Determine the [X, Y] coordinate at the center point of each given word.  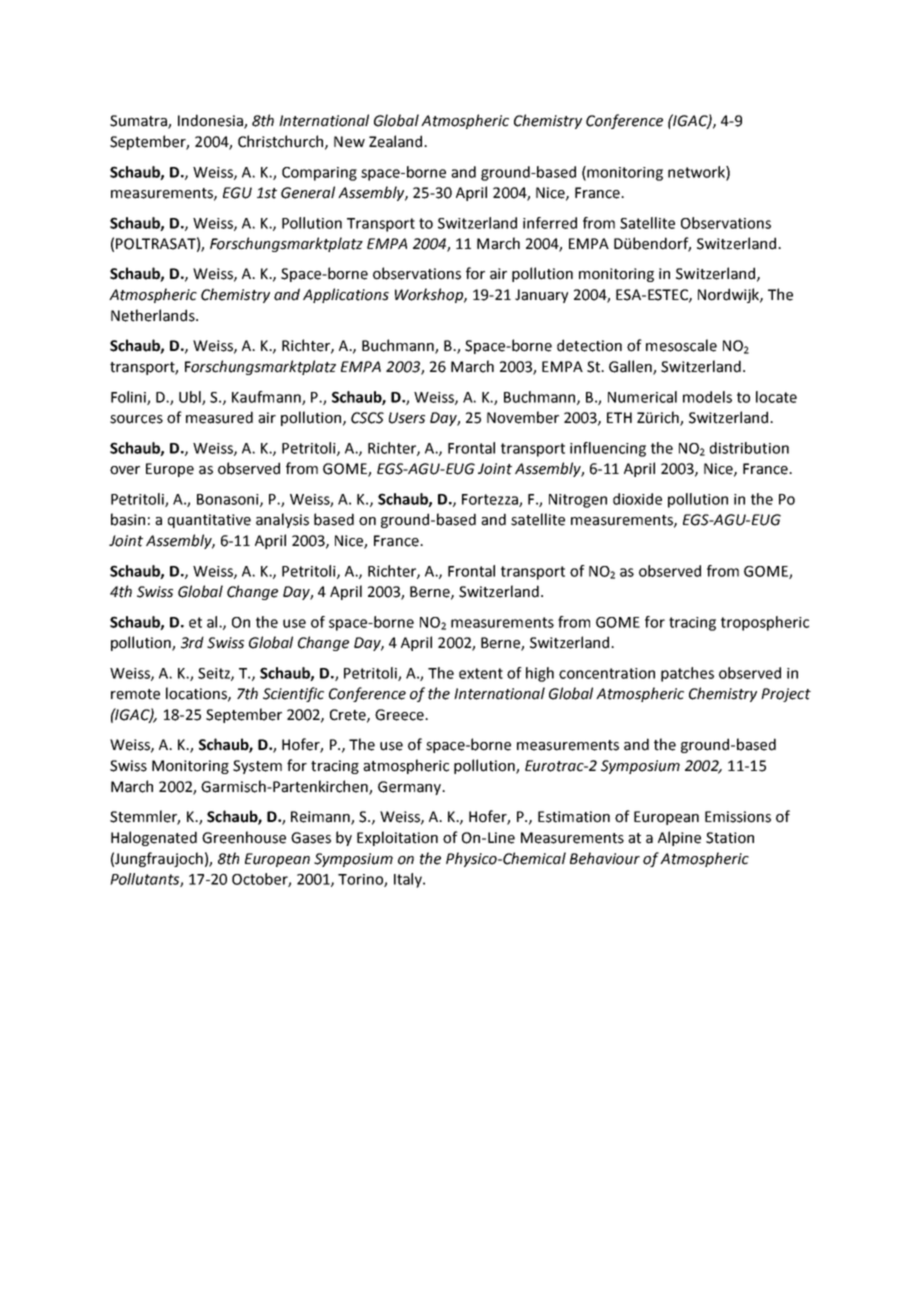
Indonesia [211, 121]
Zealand [397, 141]
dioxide [637, 499]
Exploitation [397, 838]
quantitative [209, 521]
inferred [550, 223]
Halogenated [154, 838]
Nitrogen [578, 501]
